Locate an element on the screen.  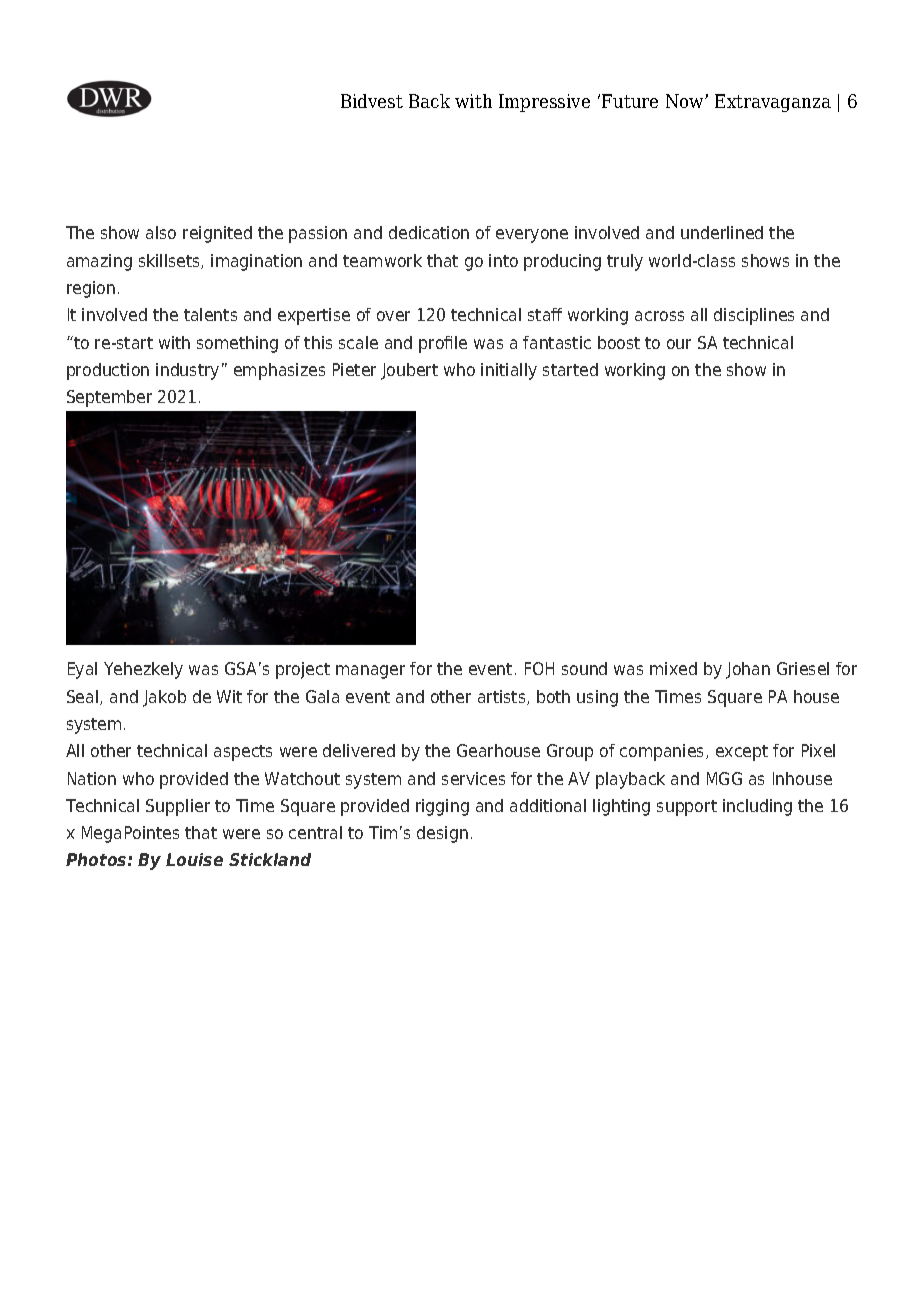
September is located at coordinates (109, 398).
